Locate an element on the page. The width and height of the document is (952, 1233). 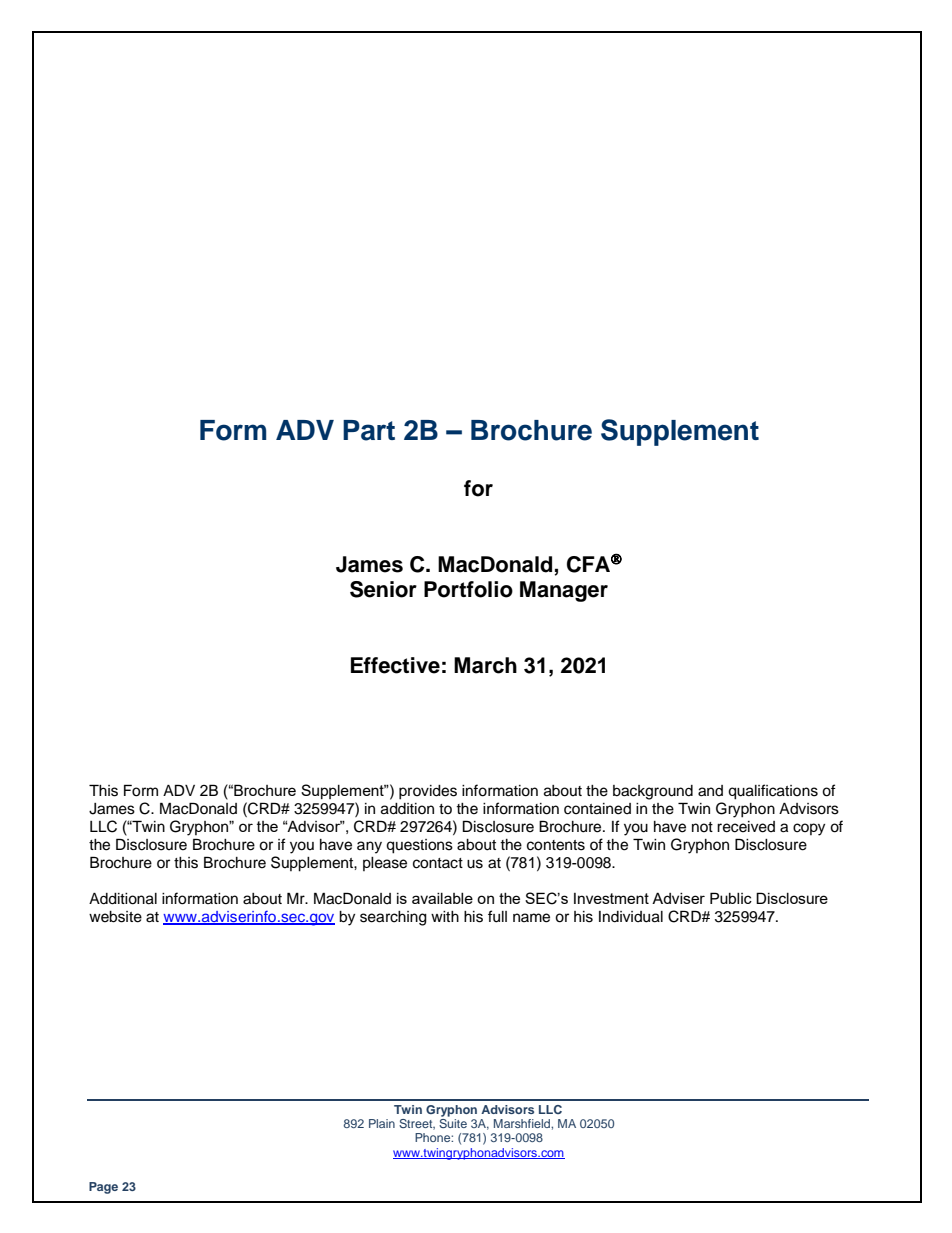
Street is located at coordinates (417, 1124).
